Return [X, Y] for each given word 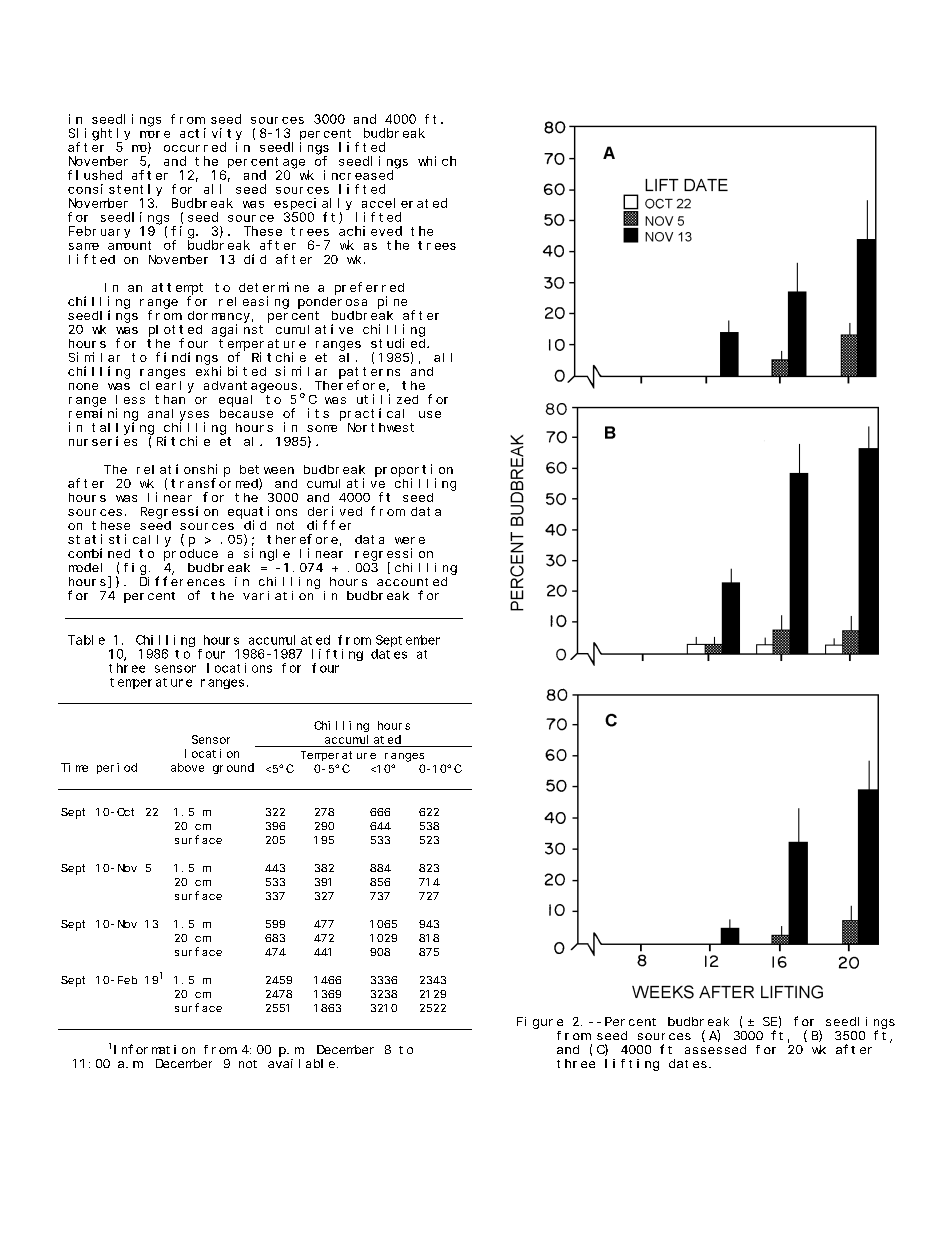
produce [191, 555]
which [437, 161]
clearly [167, 387]
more [155, 134]
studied [399, 343]
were [410, 540]
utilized [387, 399]
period [117, 768]
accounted [412, 581]
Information [154, 1049]
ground [233, 768]
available [301, 1063]
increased [358, 175]
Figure [540, 1023]
